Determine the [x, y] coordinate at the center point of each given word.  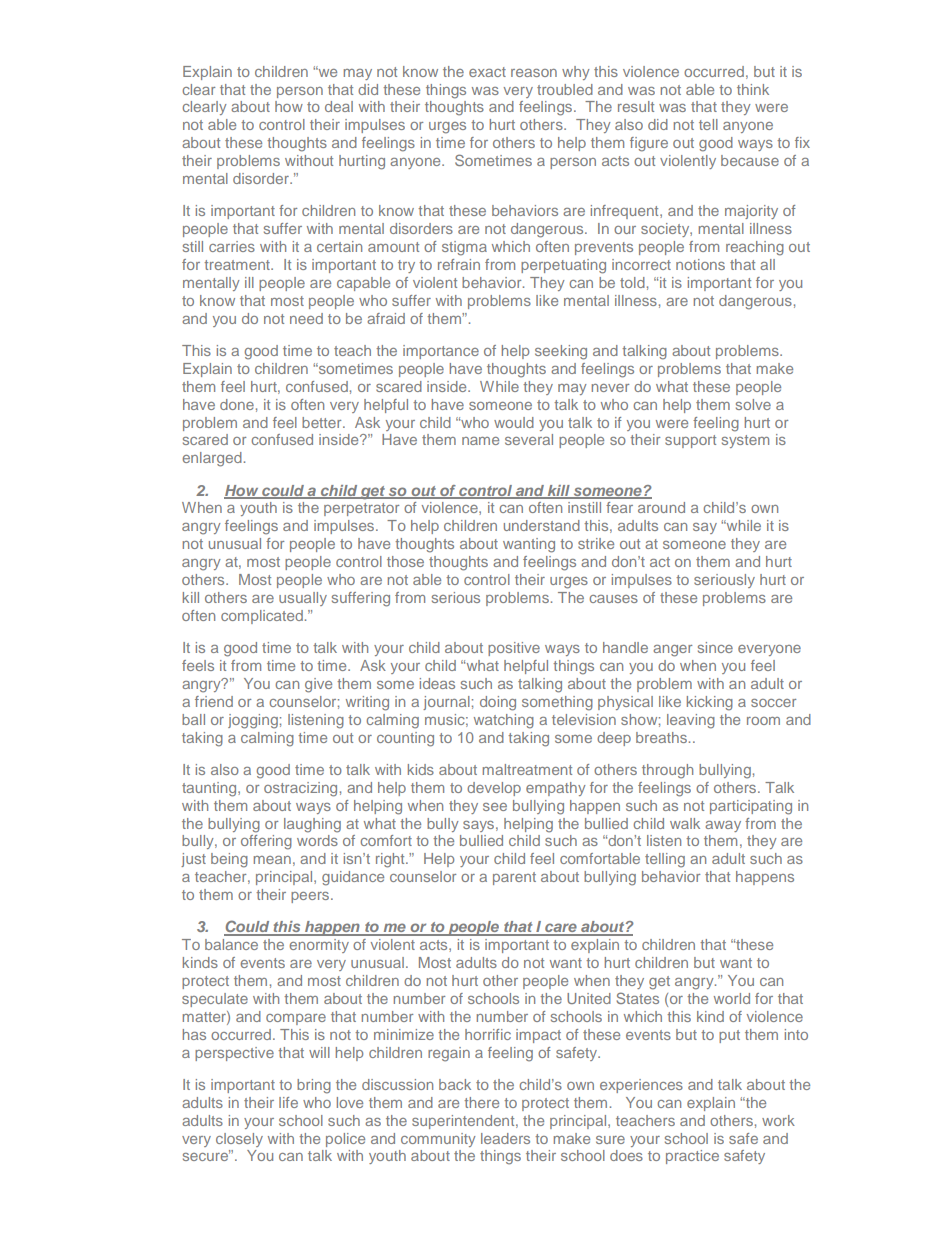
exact [487, 72]
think [753, 89]
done [237, 404]
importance [441, 352]
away [723, 826]
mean [272, 860]
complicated [262, 617]
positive [514, 649]
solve [753, 404]
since [715, 647]
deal [339, 106]
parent [514, 878]
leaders [505, 1138]
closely [239, 1140]
